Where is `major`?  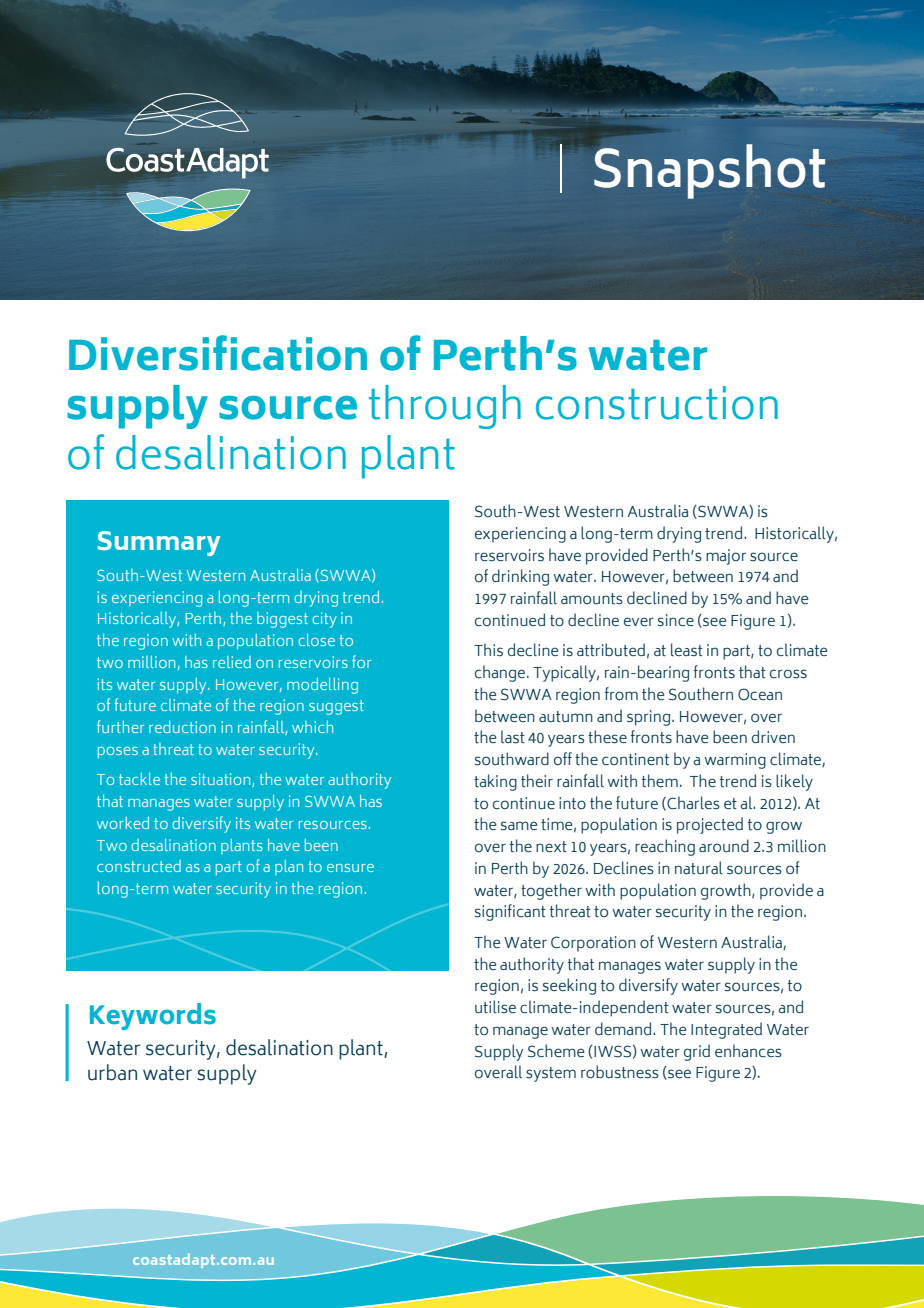
major is located at coordinates (726, 557).
